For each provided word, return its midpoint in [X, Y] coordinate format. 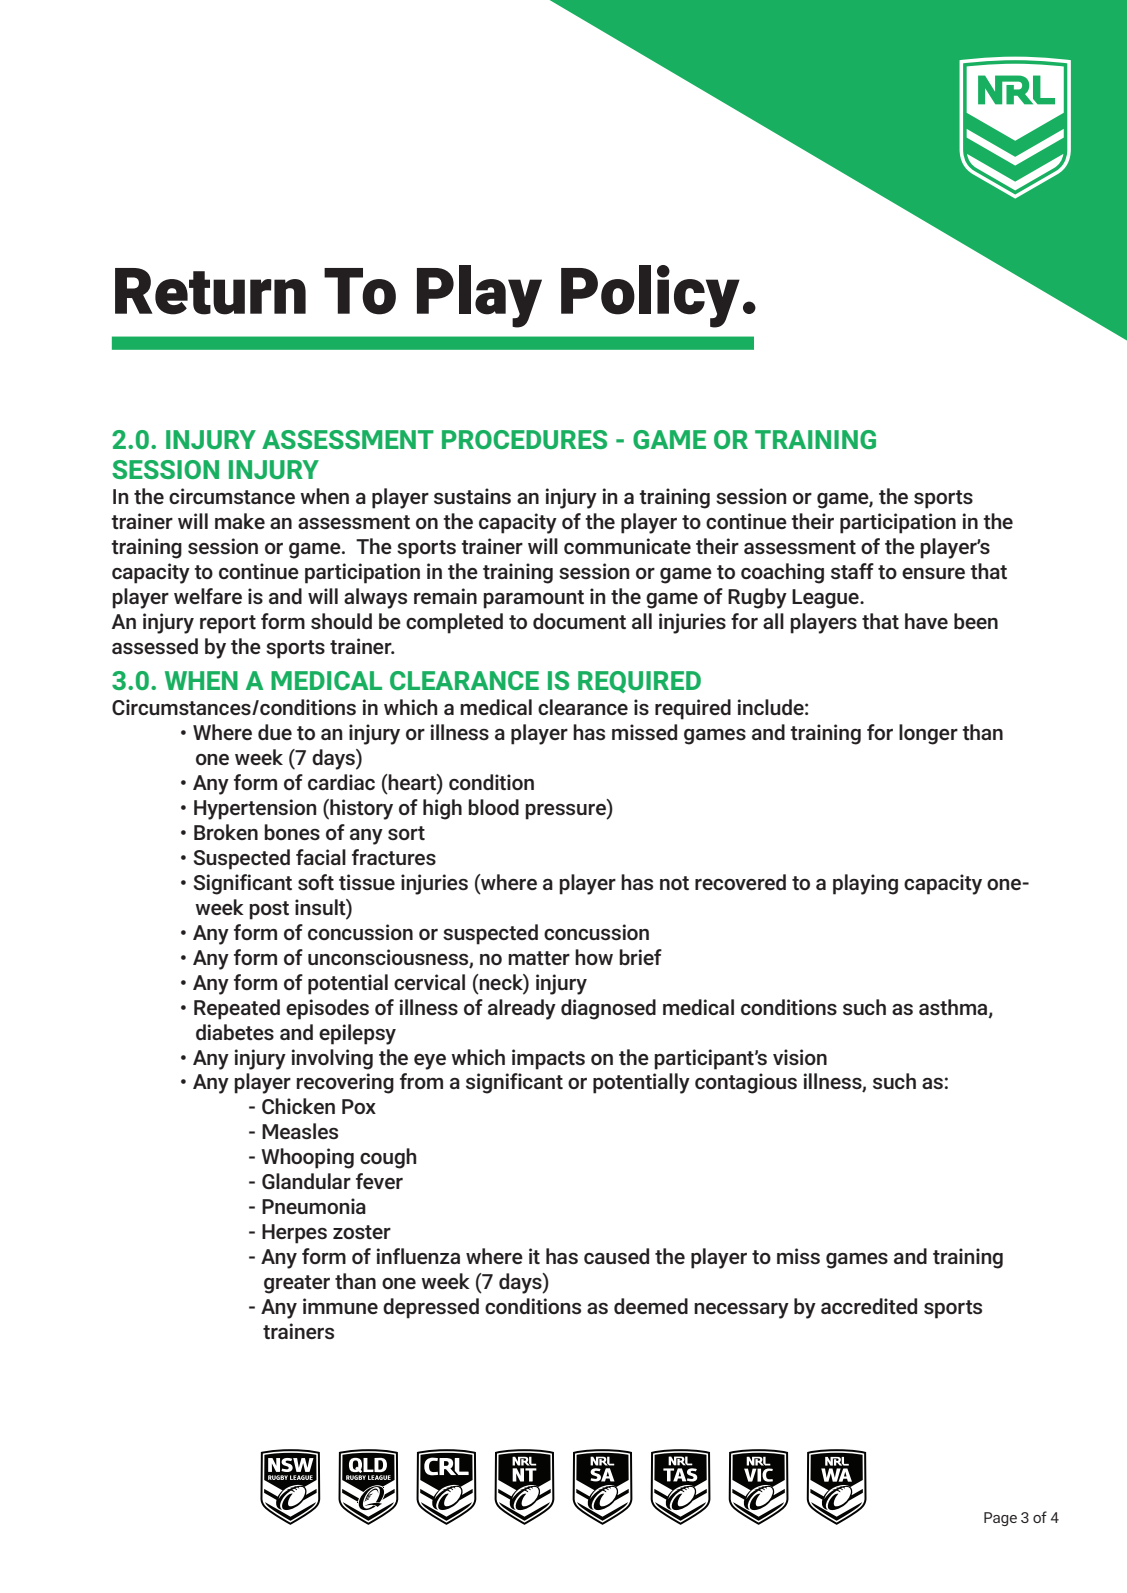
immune [340, 1306]
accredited [869, 1306]
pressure [566, 812]
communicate [627, 546]
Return [210, 291]
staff [852, 571]
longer [928, 734]
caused [616, 1256]
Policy [650, 296]
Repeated [237, 1009]
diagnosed [608, 1009]
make [240, 521]
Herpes [294, 1234]
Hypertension [255, 809]
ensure [933, 573]
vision [800, 1057]
